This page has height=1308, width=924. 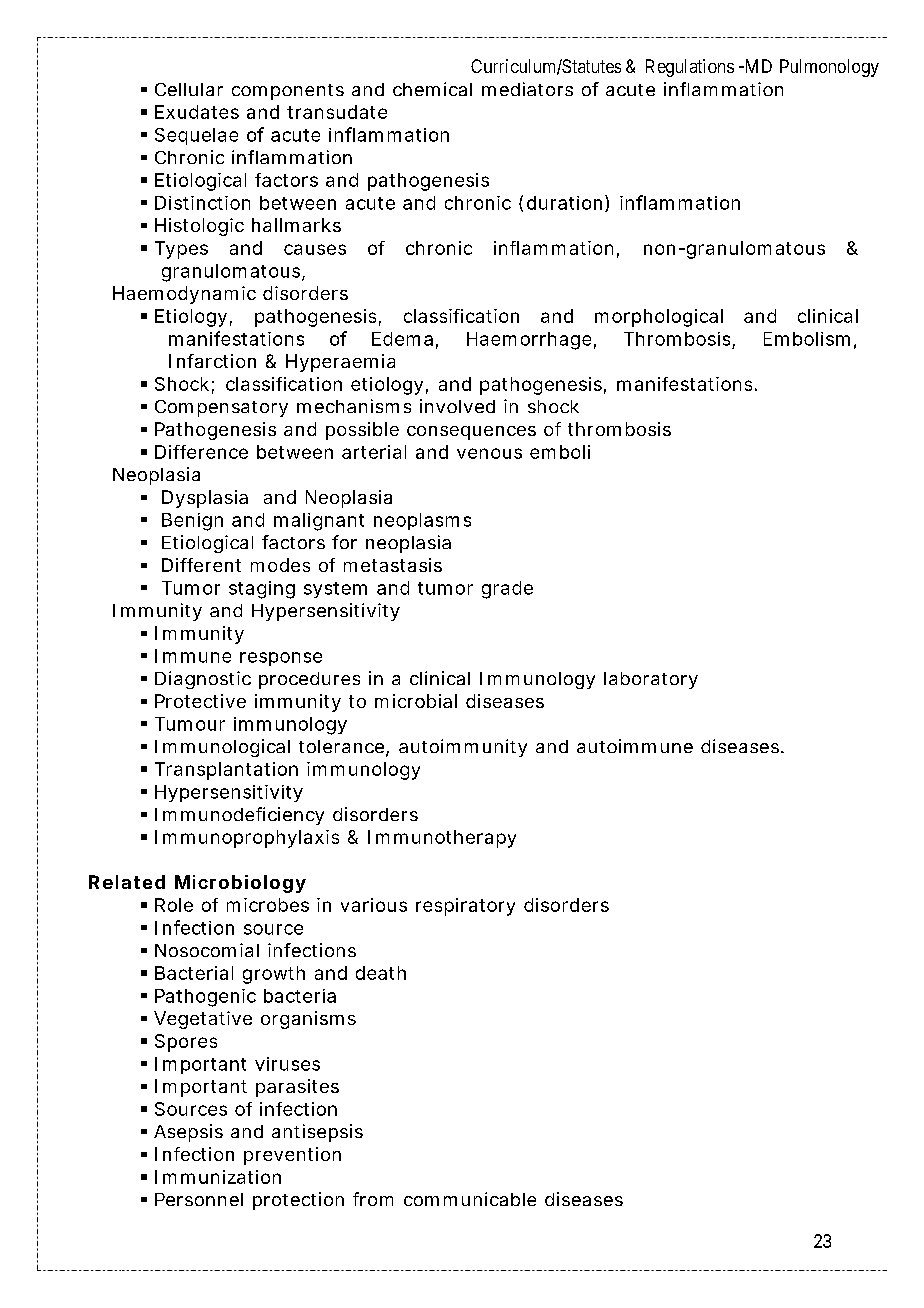 What do you see at coordinates (218, 1177) in the page?
I see `Immunization` at bounding box center [218, 1177].
